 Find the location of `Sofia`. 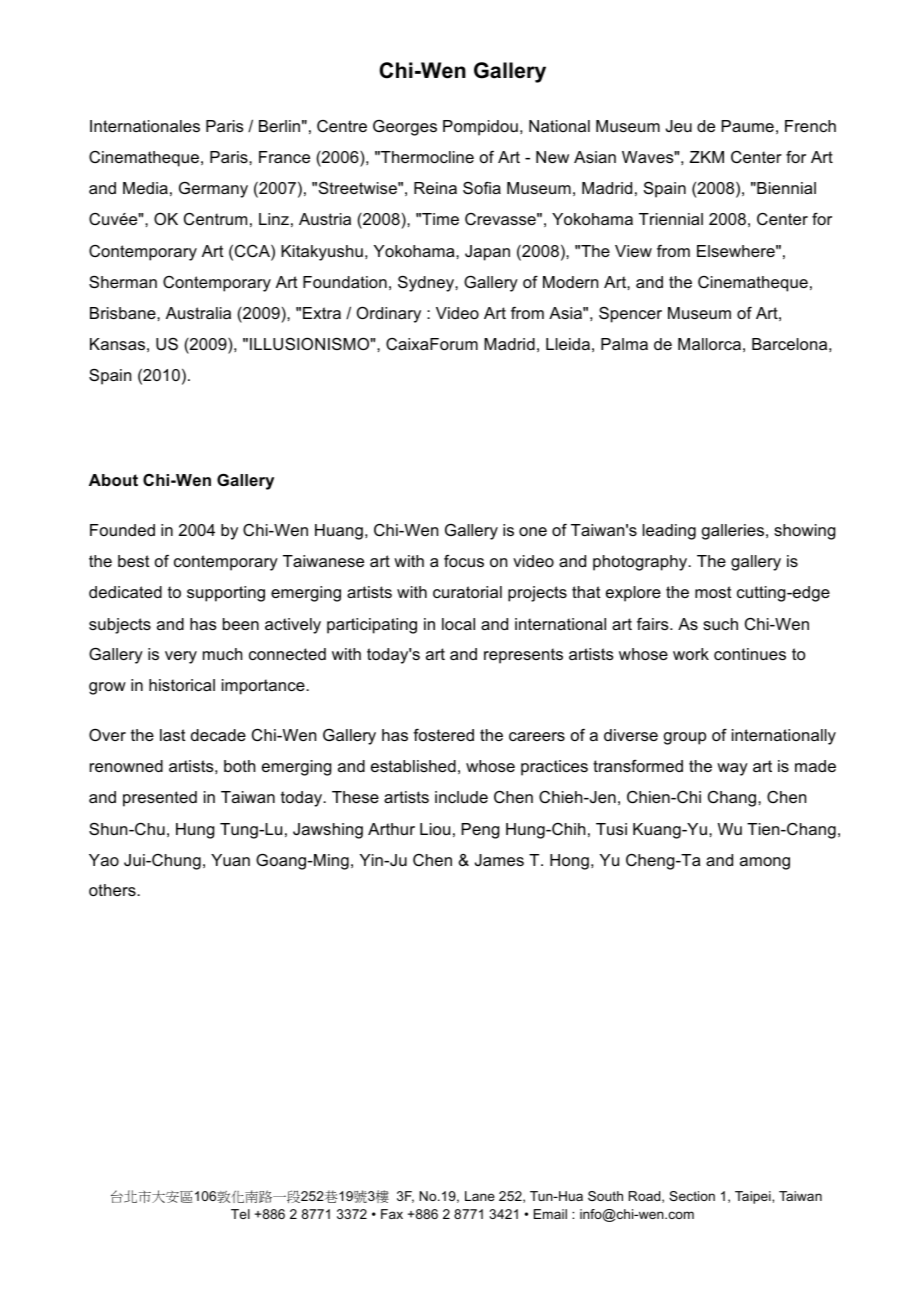

Sofia is located at coordinates (482, 188).
